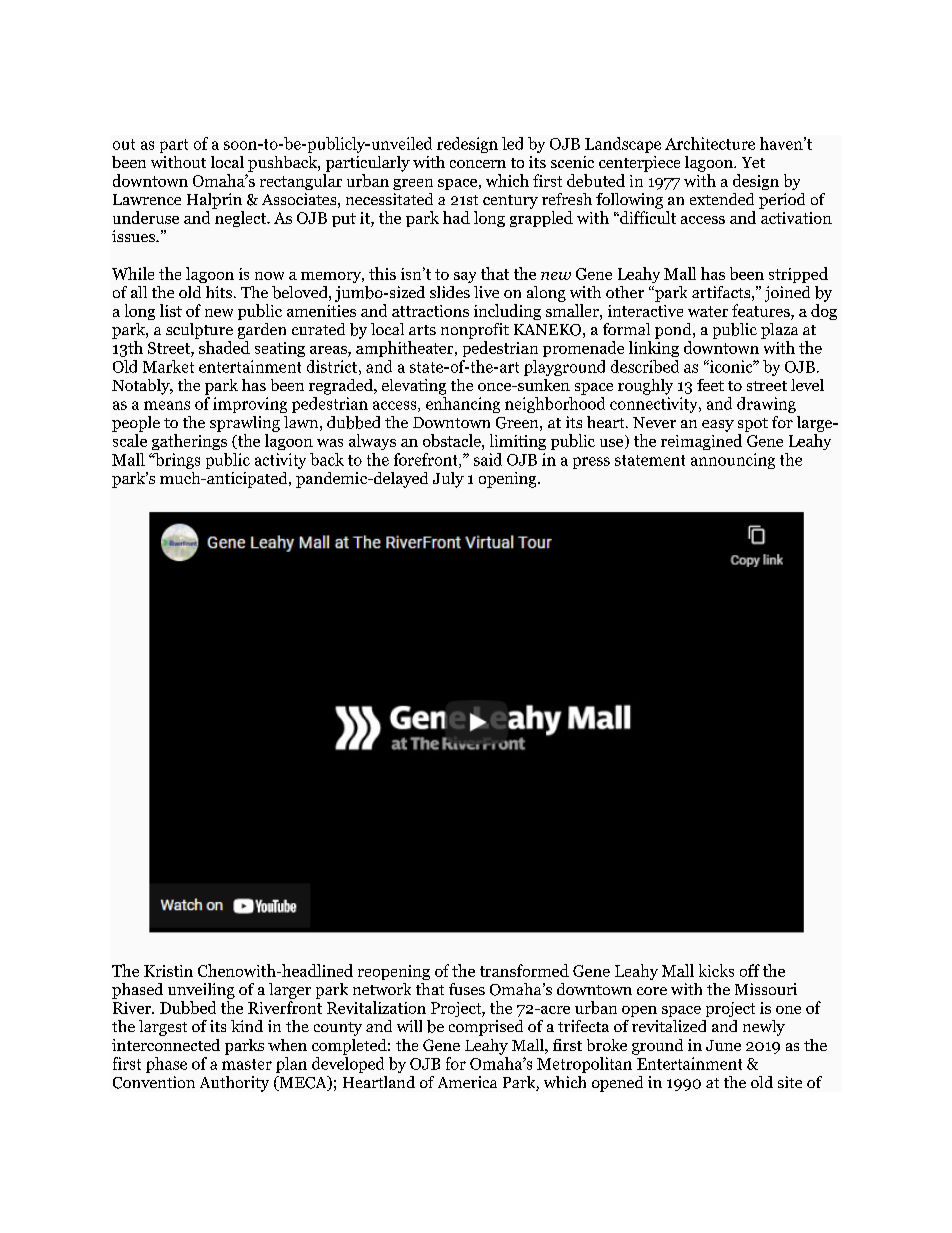  Describe the element at coordinates (176, 461) in the screenshot. I see `brings` at that location.
